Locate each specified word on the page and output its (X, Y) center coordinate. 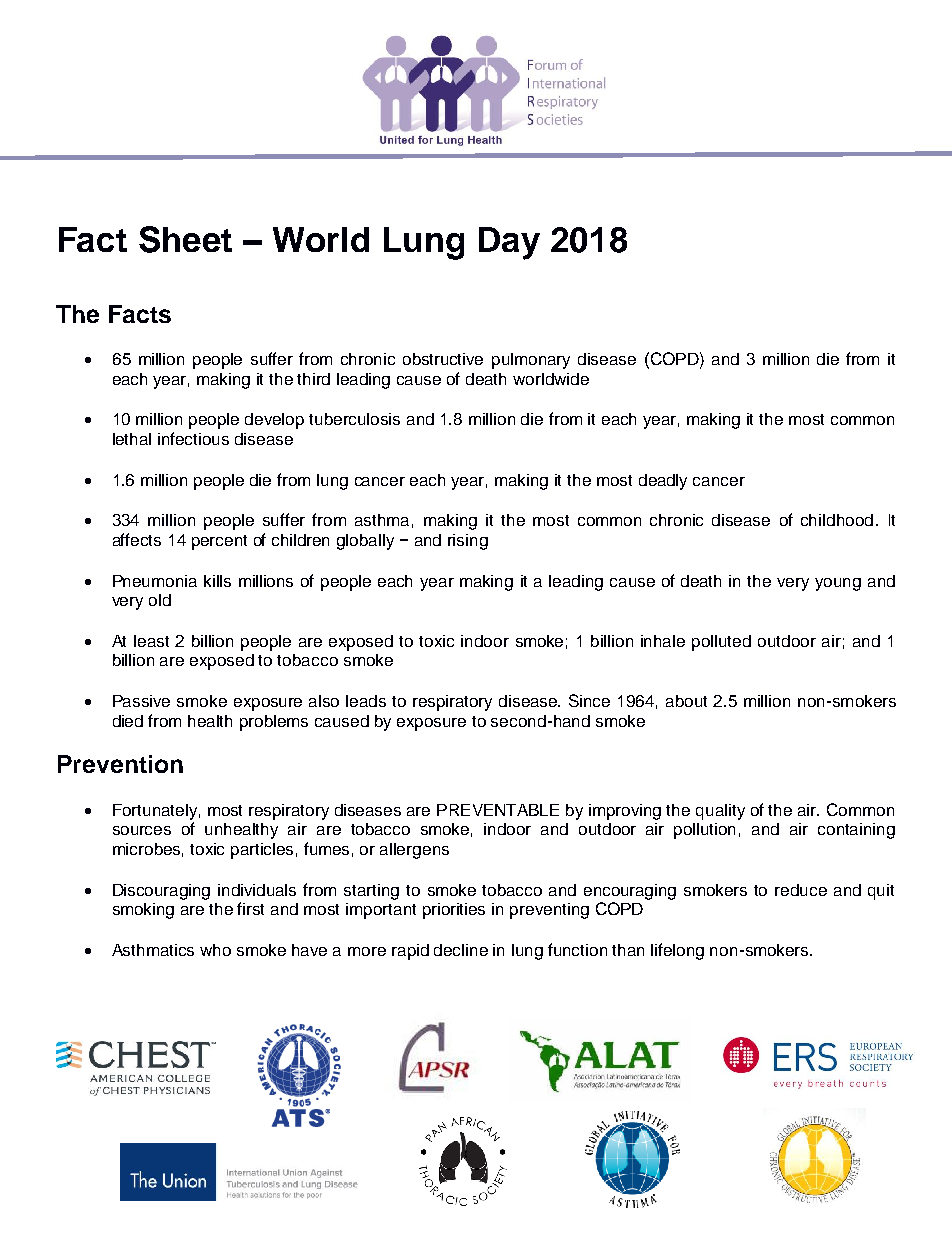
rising (468, 542)
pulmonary (531, 361)
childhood (837, 520)
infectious (193, 438)
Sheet (185, 239)
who (215, 950)
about (686, 701)
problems (274, 723)
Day (509, 243)
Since (589, 700)
